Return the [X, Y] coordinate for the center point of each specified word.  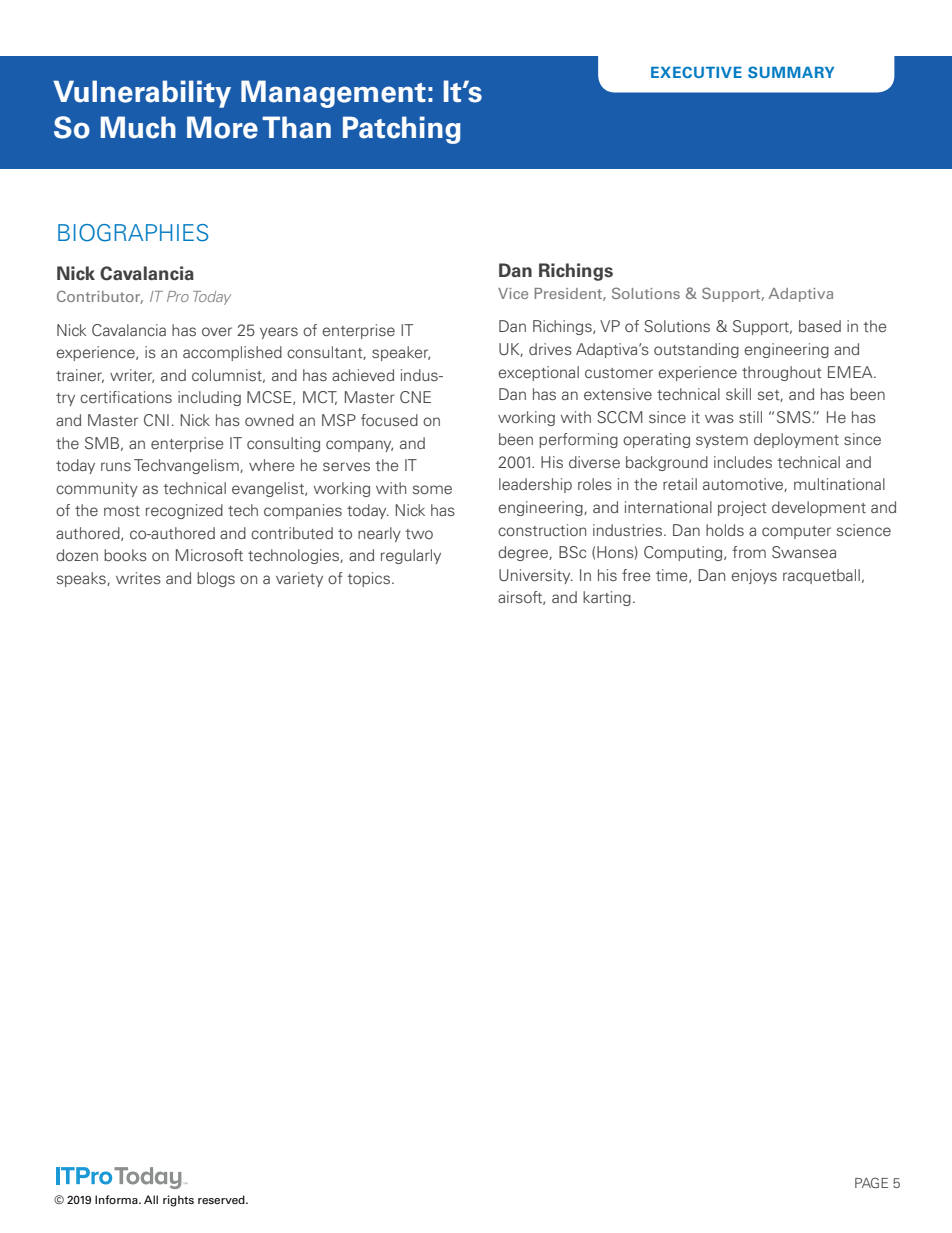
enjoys [754, 576]
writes [138, 578]
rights [178, 1201]
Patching [402, 130]
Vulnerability [142, 94]
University [536, 576]
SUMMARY [791, 72]
